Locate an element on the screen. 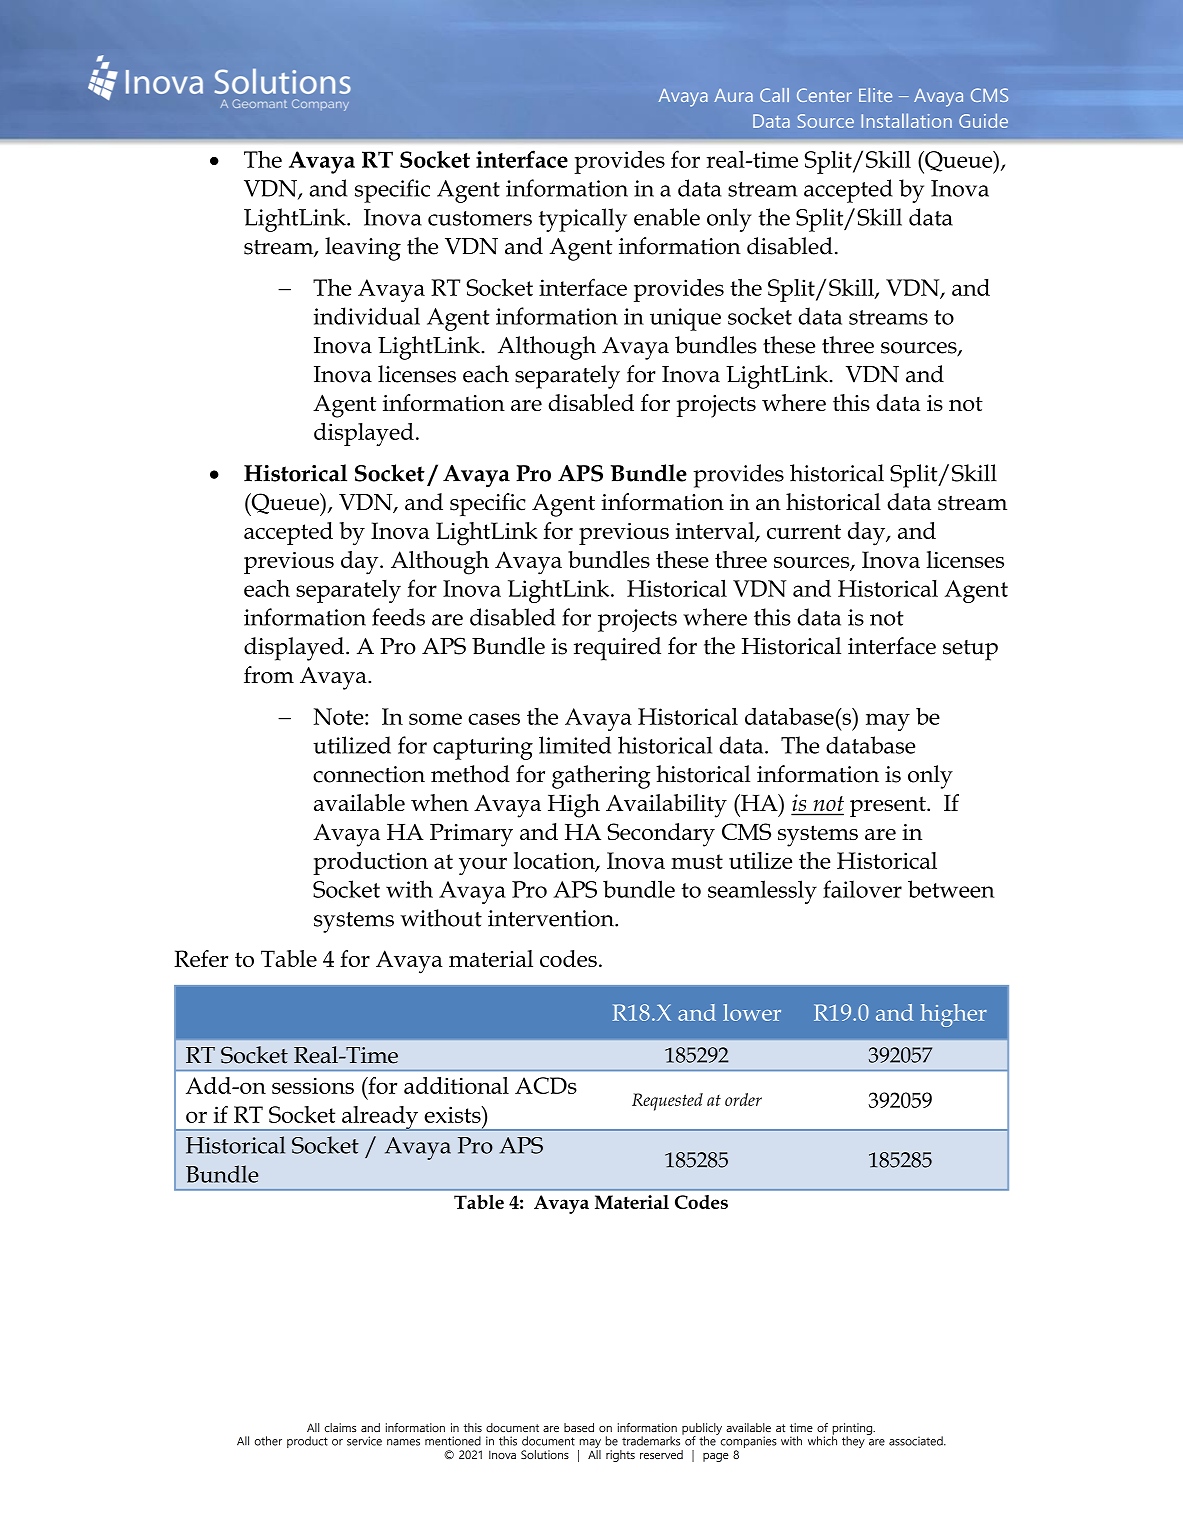  connection is located at coordinates (369, 774).
